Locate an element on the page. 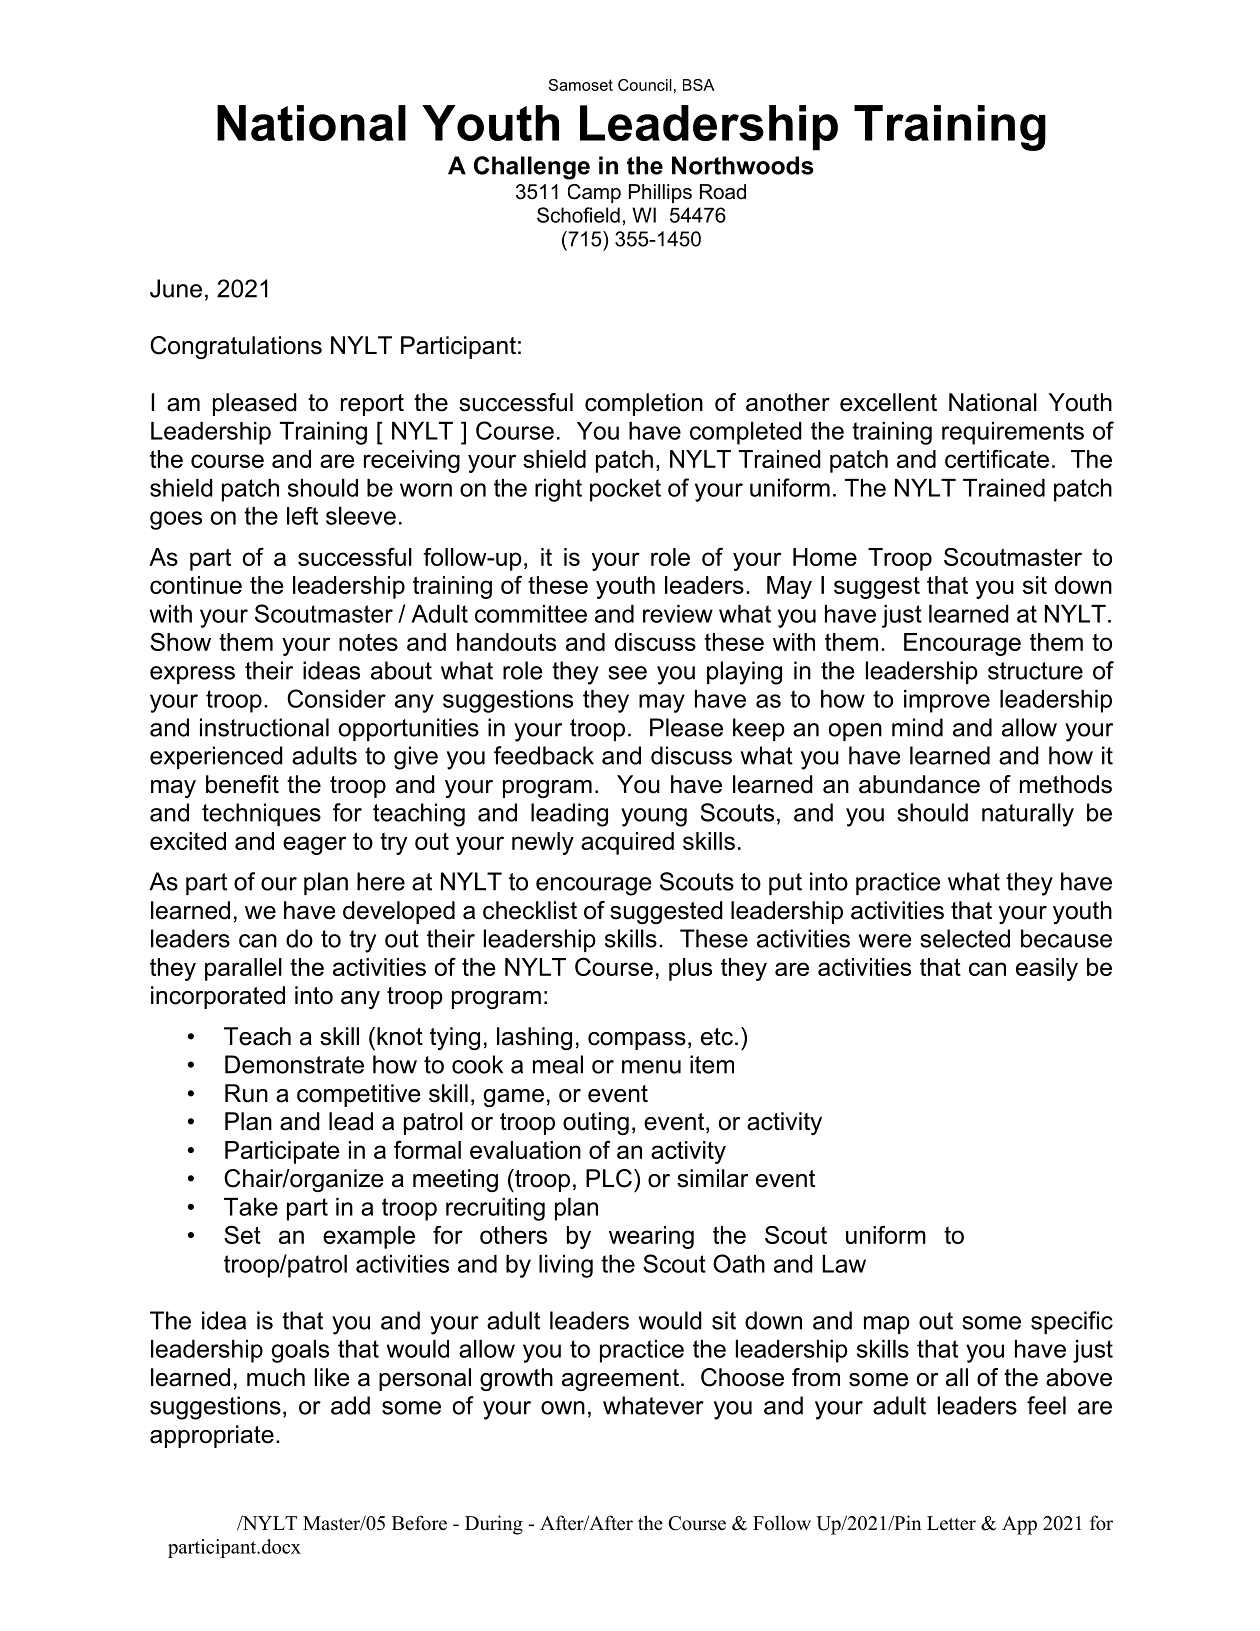 Image resolution: width=1260 pixels, height=1631 pixels. Northwoods is located at coordinates (743, 165).
